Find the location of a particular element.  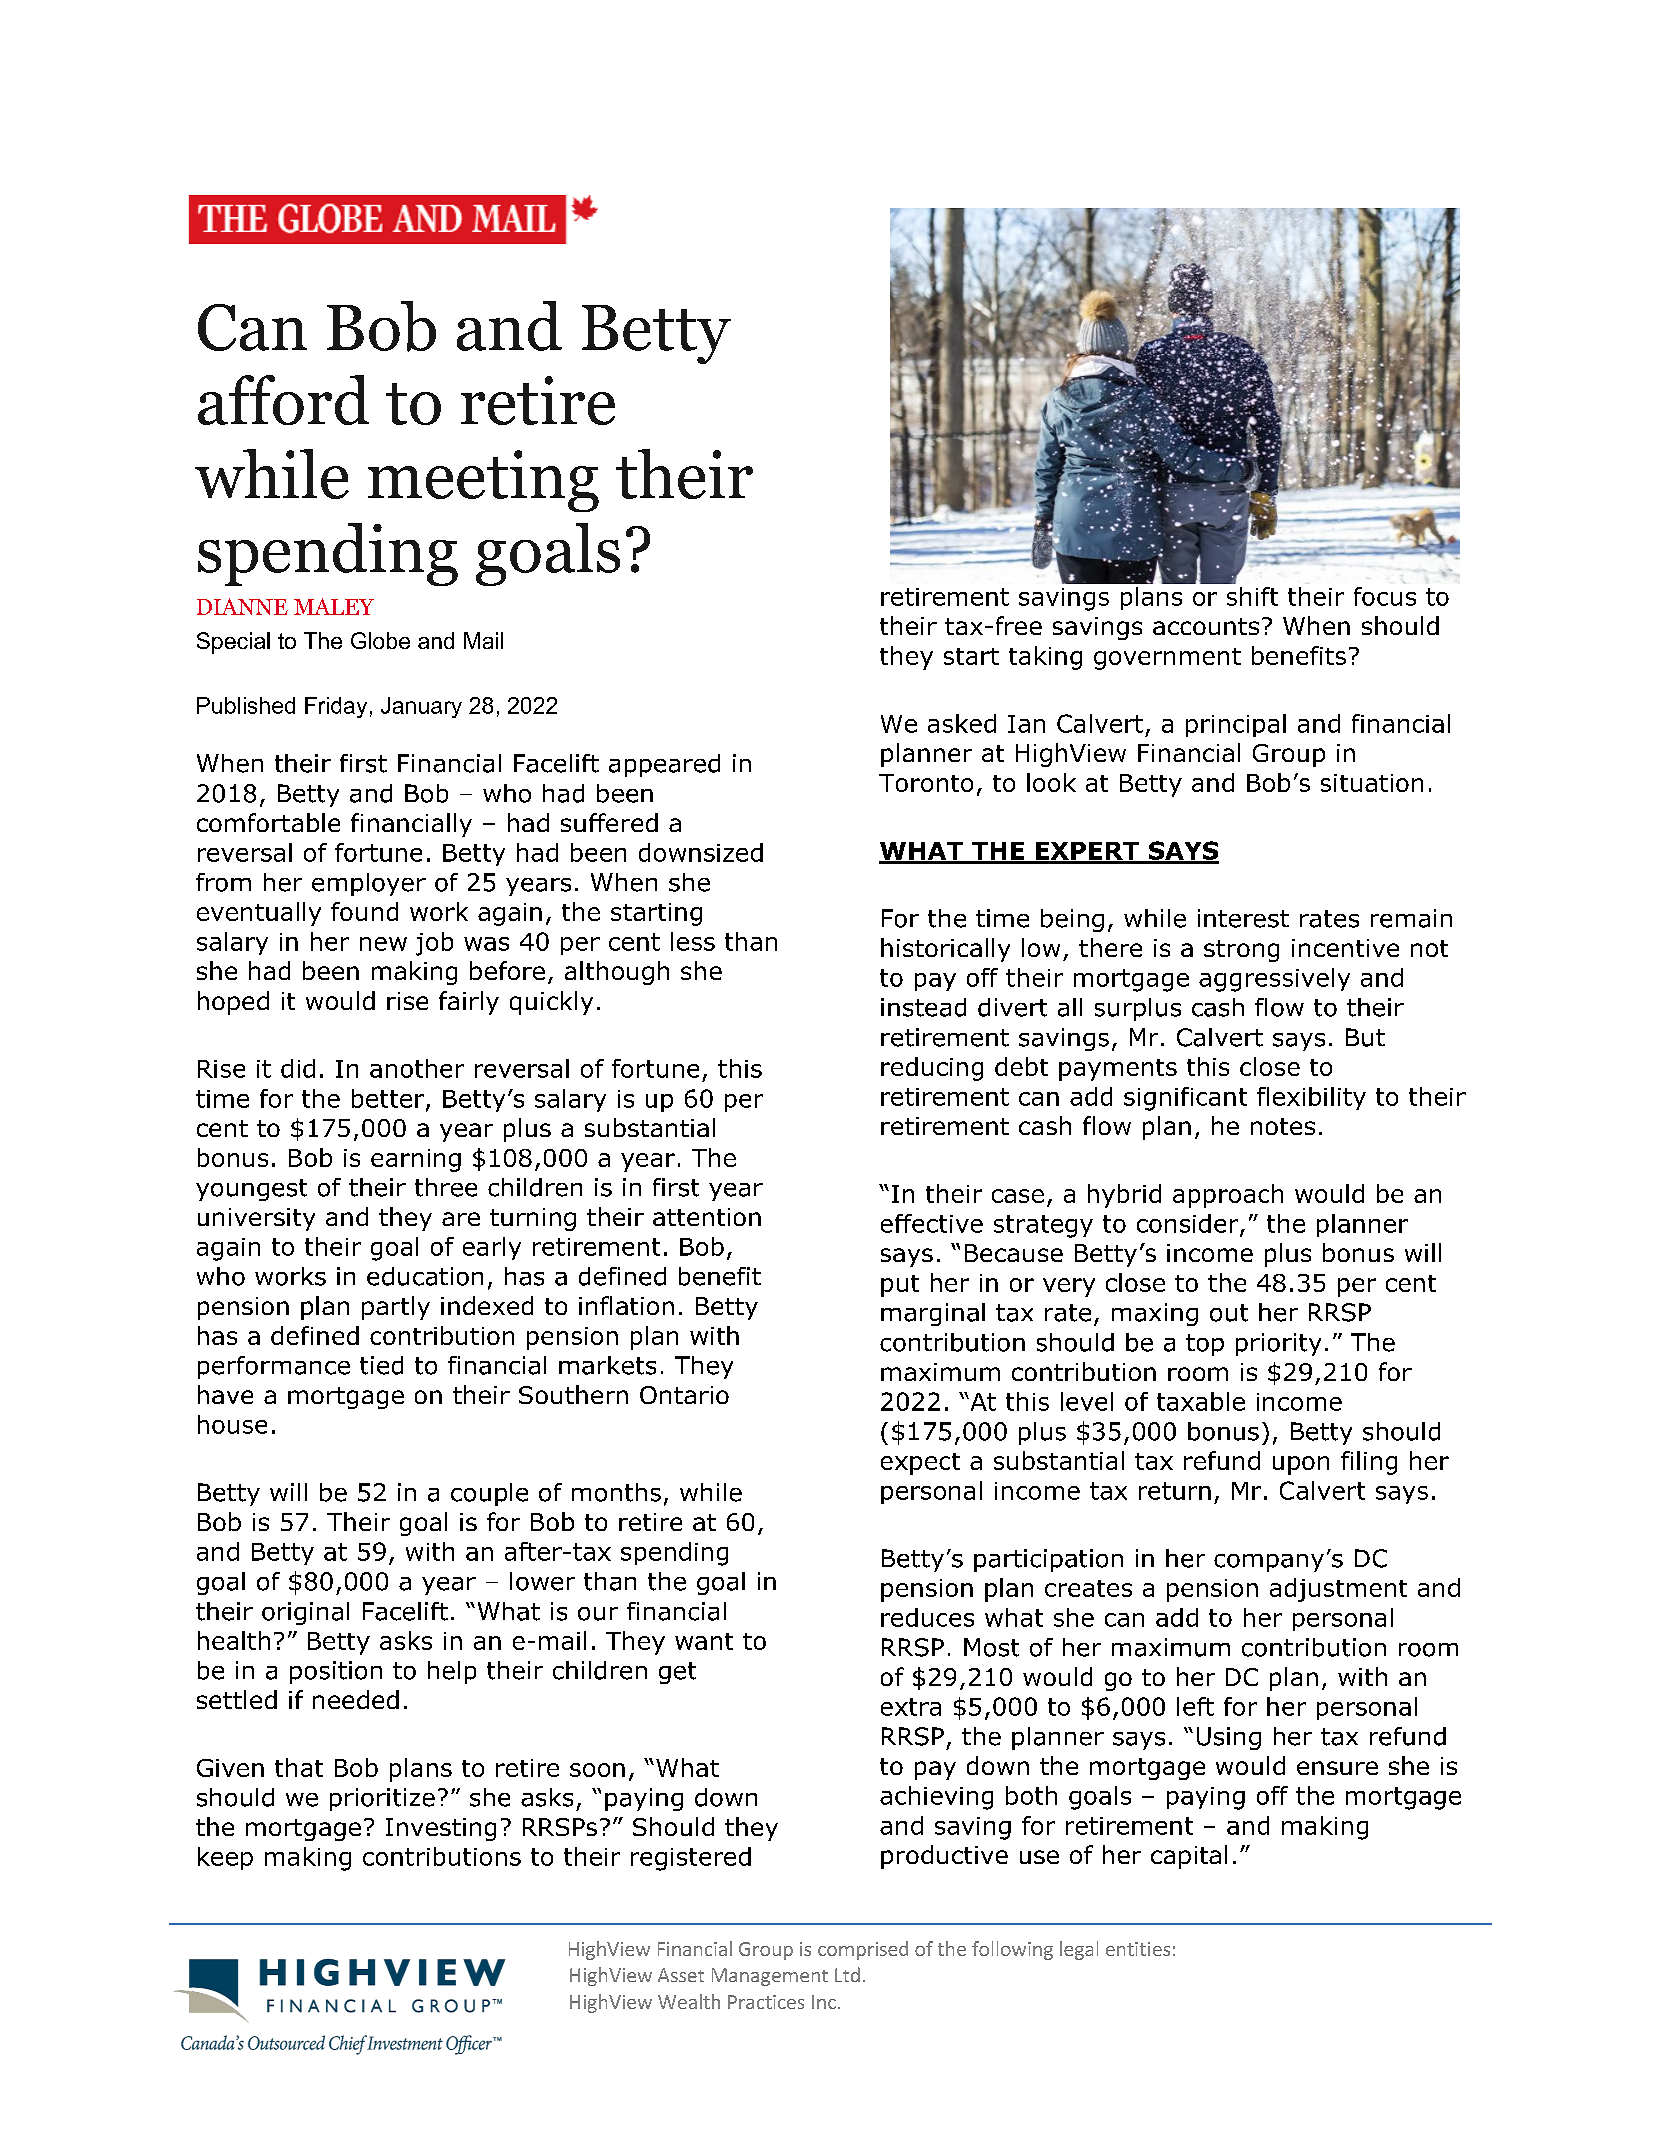

Investing is located at coordinates (441, 1829).
